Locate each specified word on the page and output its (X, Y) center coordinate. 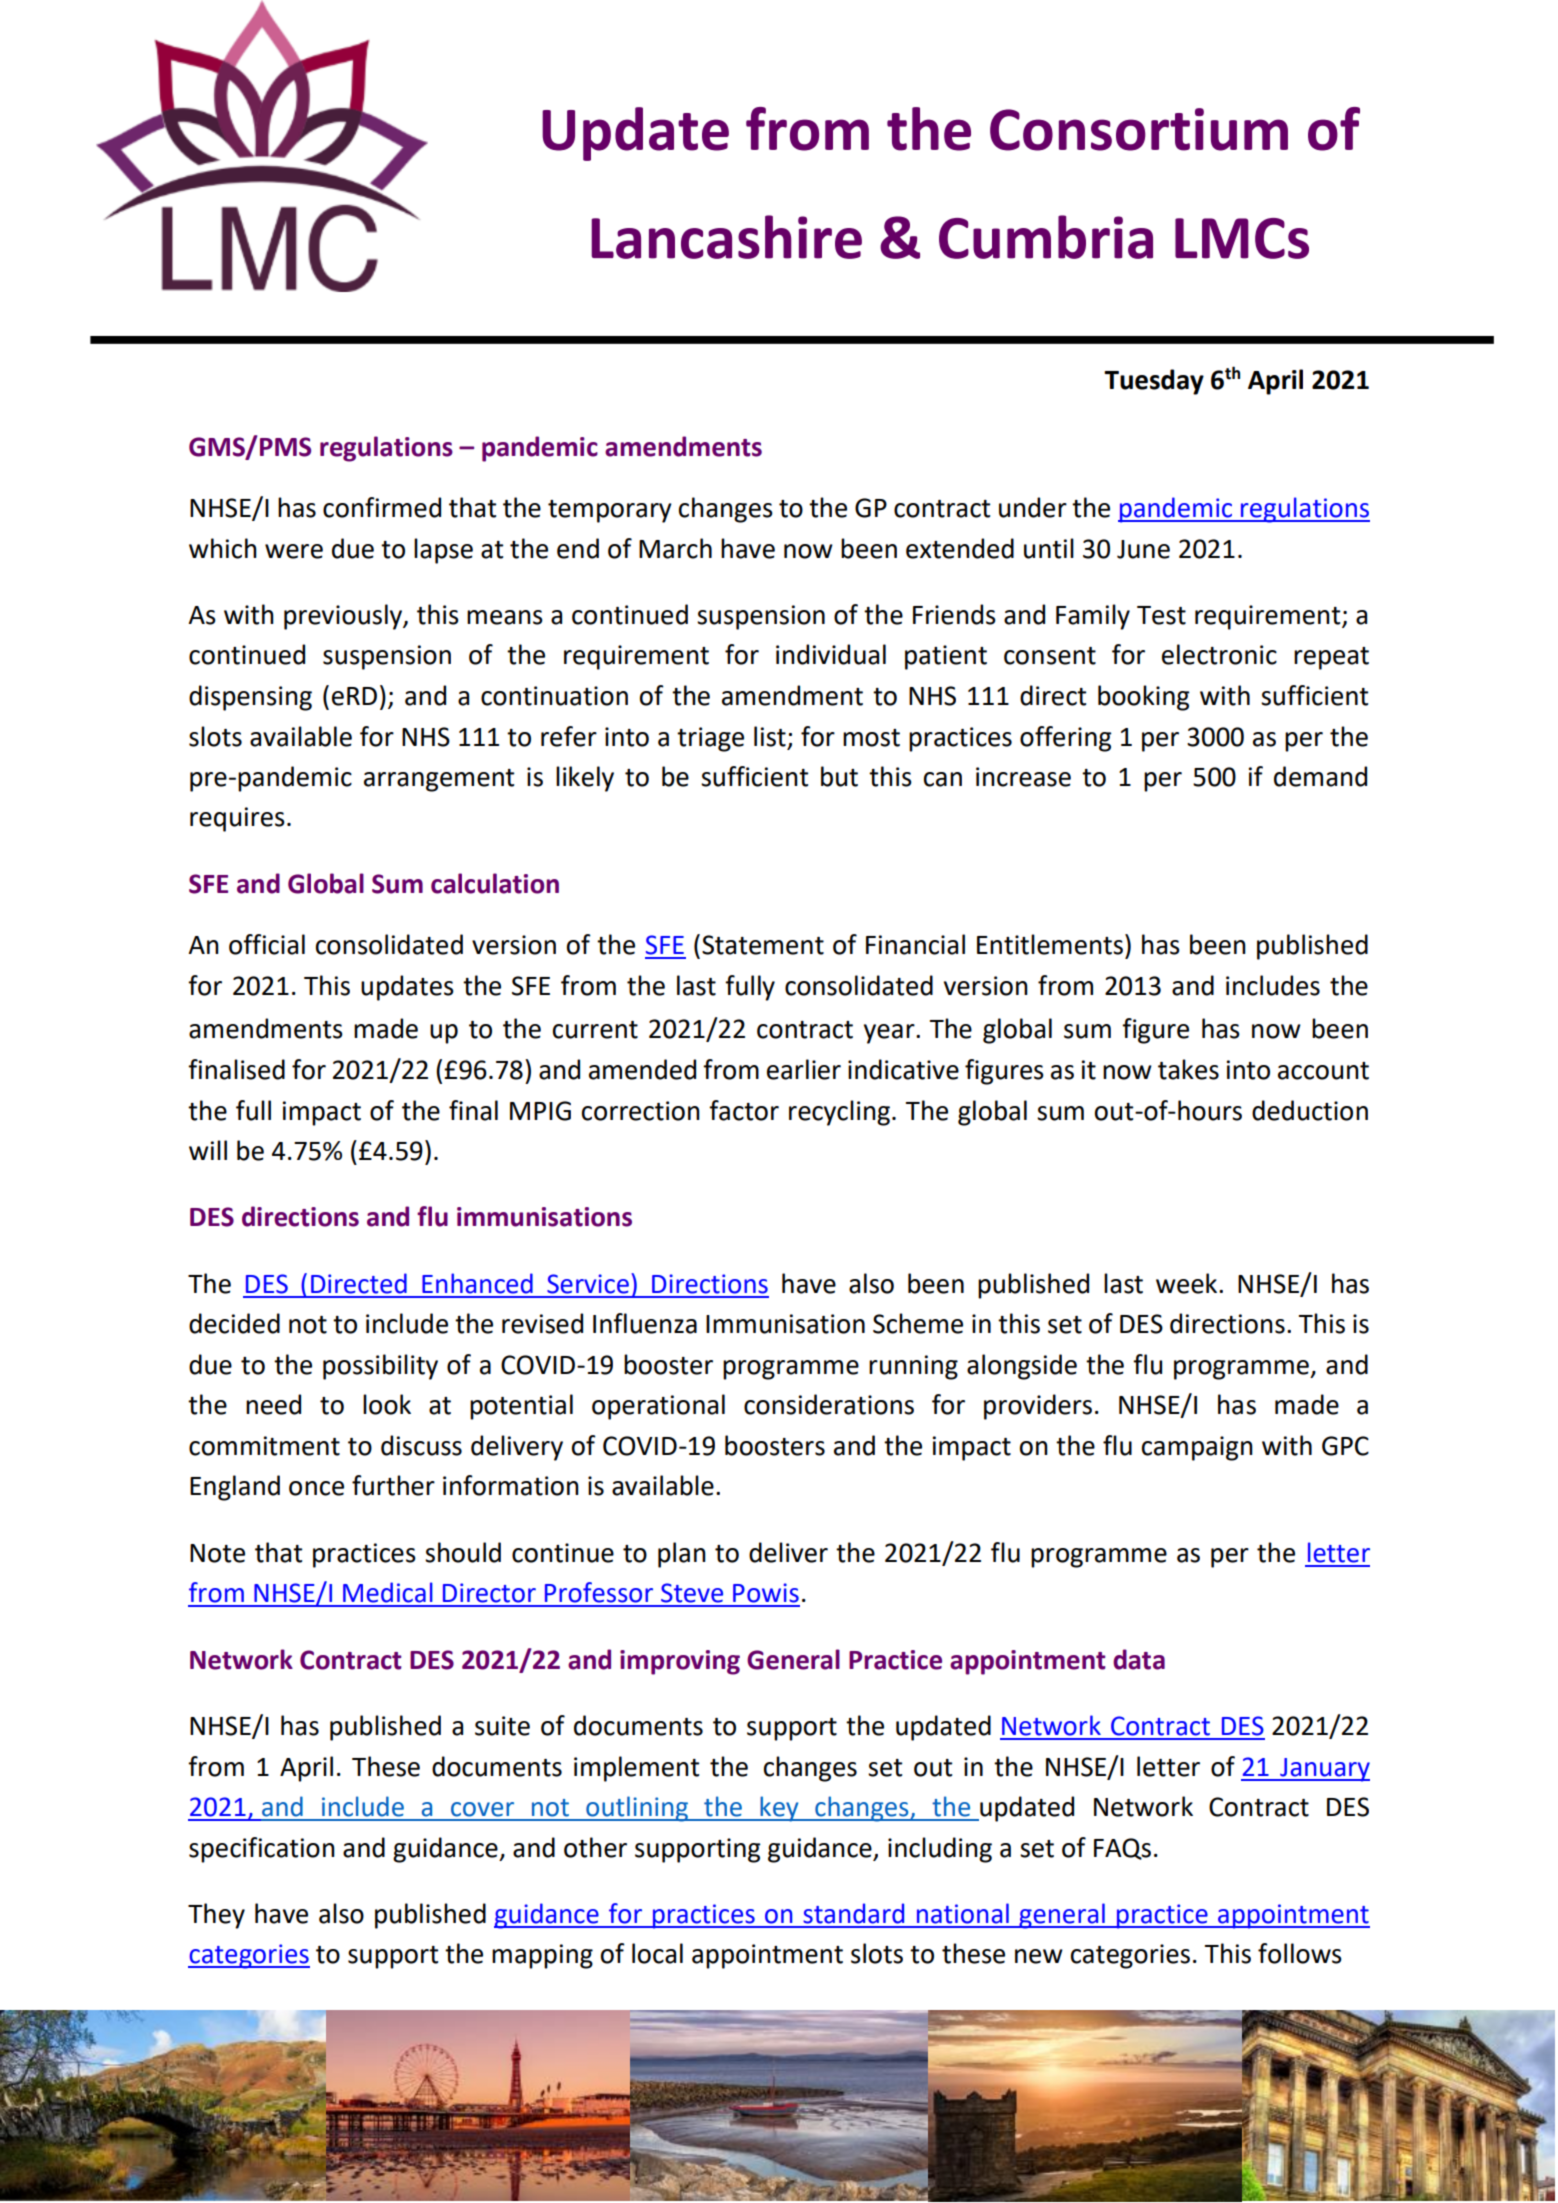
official (267, 944)
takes (1188, 1069)
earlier (804, 1069)
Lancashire (726, 237)
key (779, 1809)
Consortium (1139, 129)
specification (262, 1850)
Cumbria (1046, 237)
